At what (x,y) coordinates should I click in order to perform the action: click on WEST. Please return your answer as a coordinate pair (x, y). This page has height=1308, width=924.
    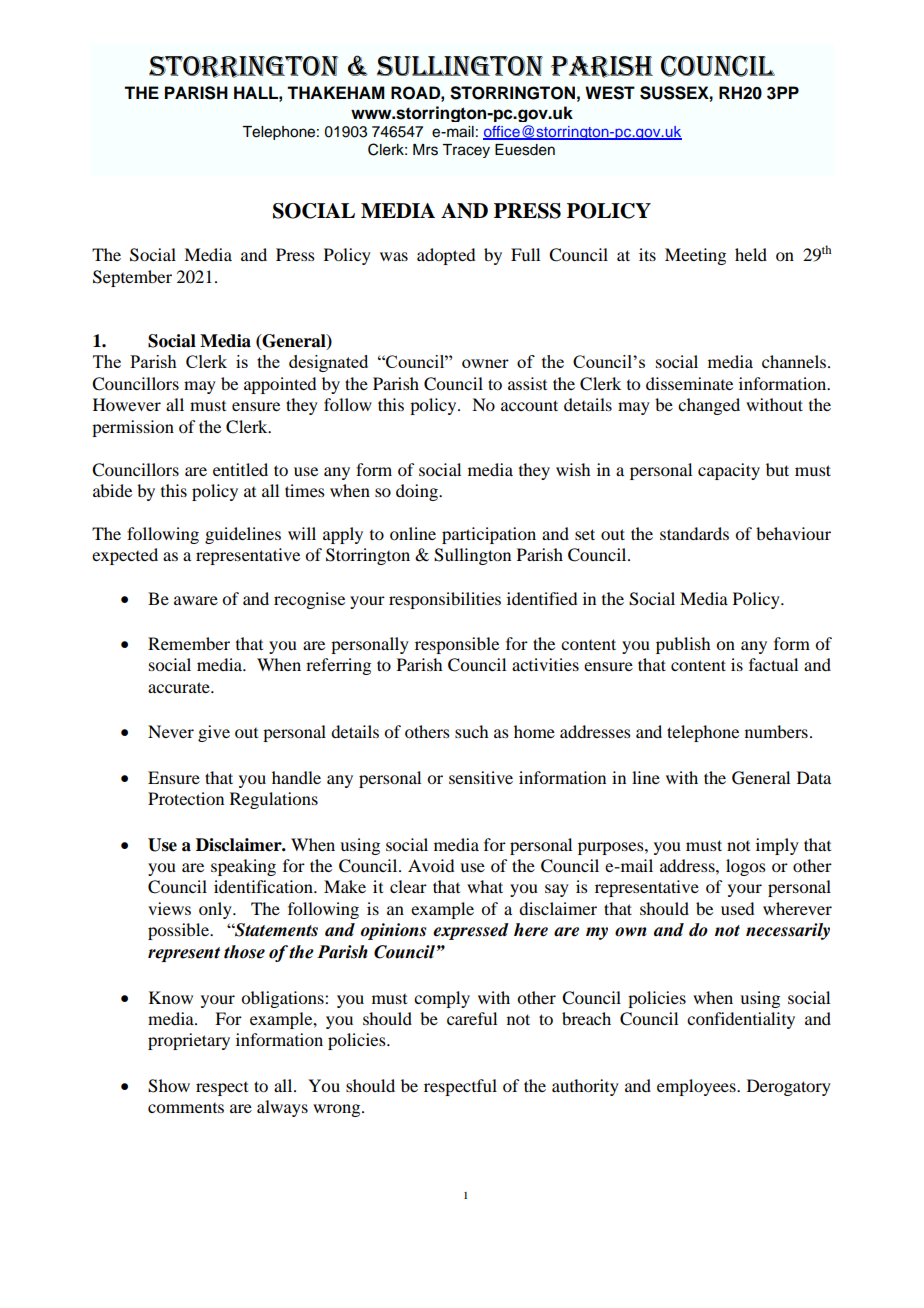
    Looking at the image, I should click on (610, 93).
